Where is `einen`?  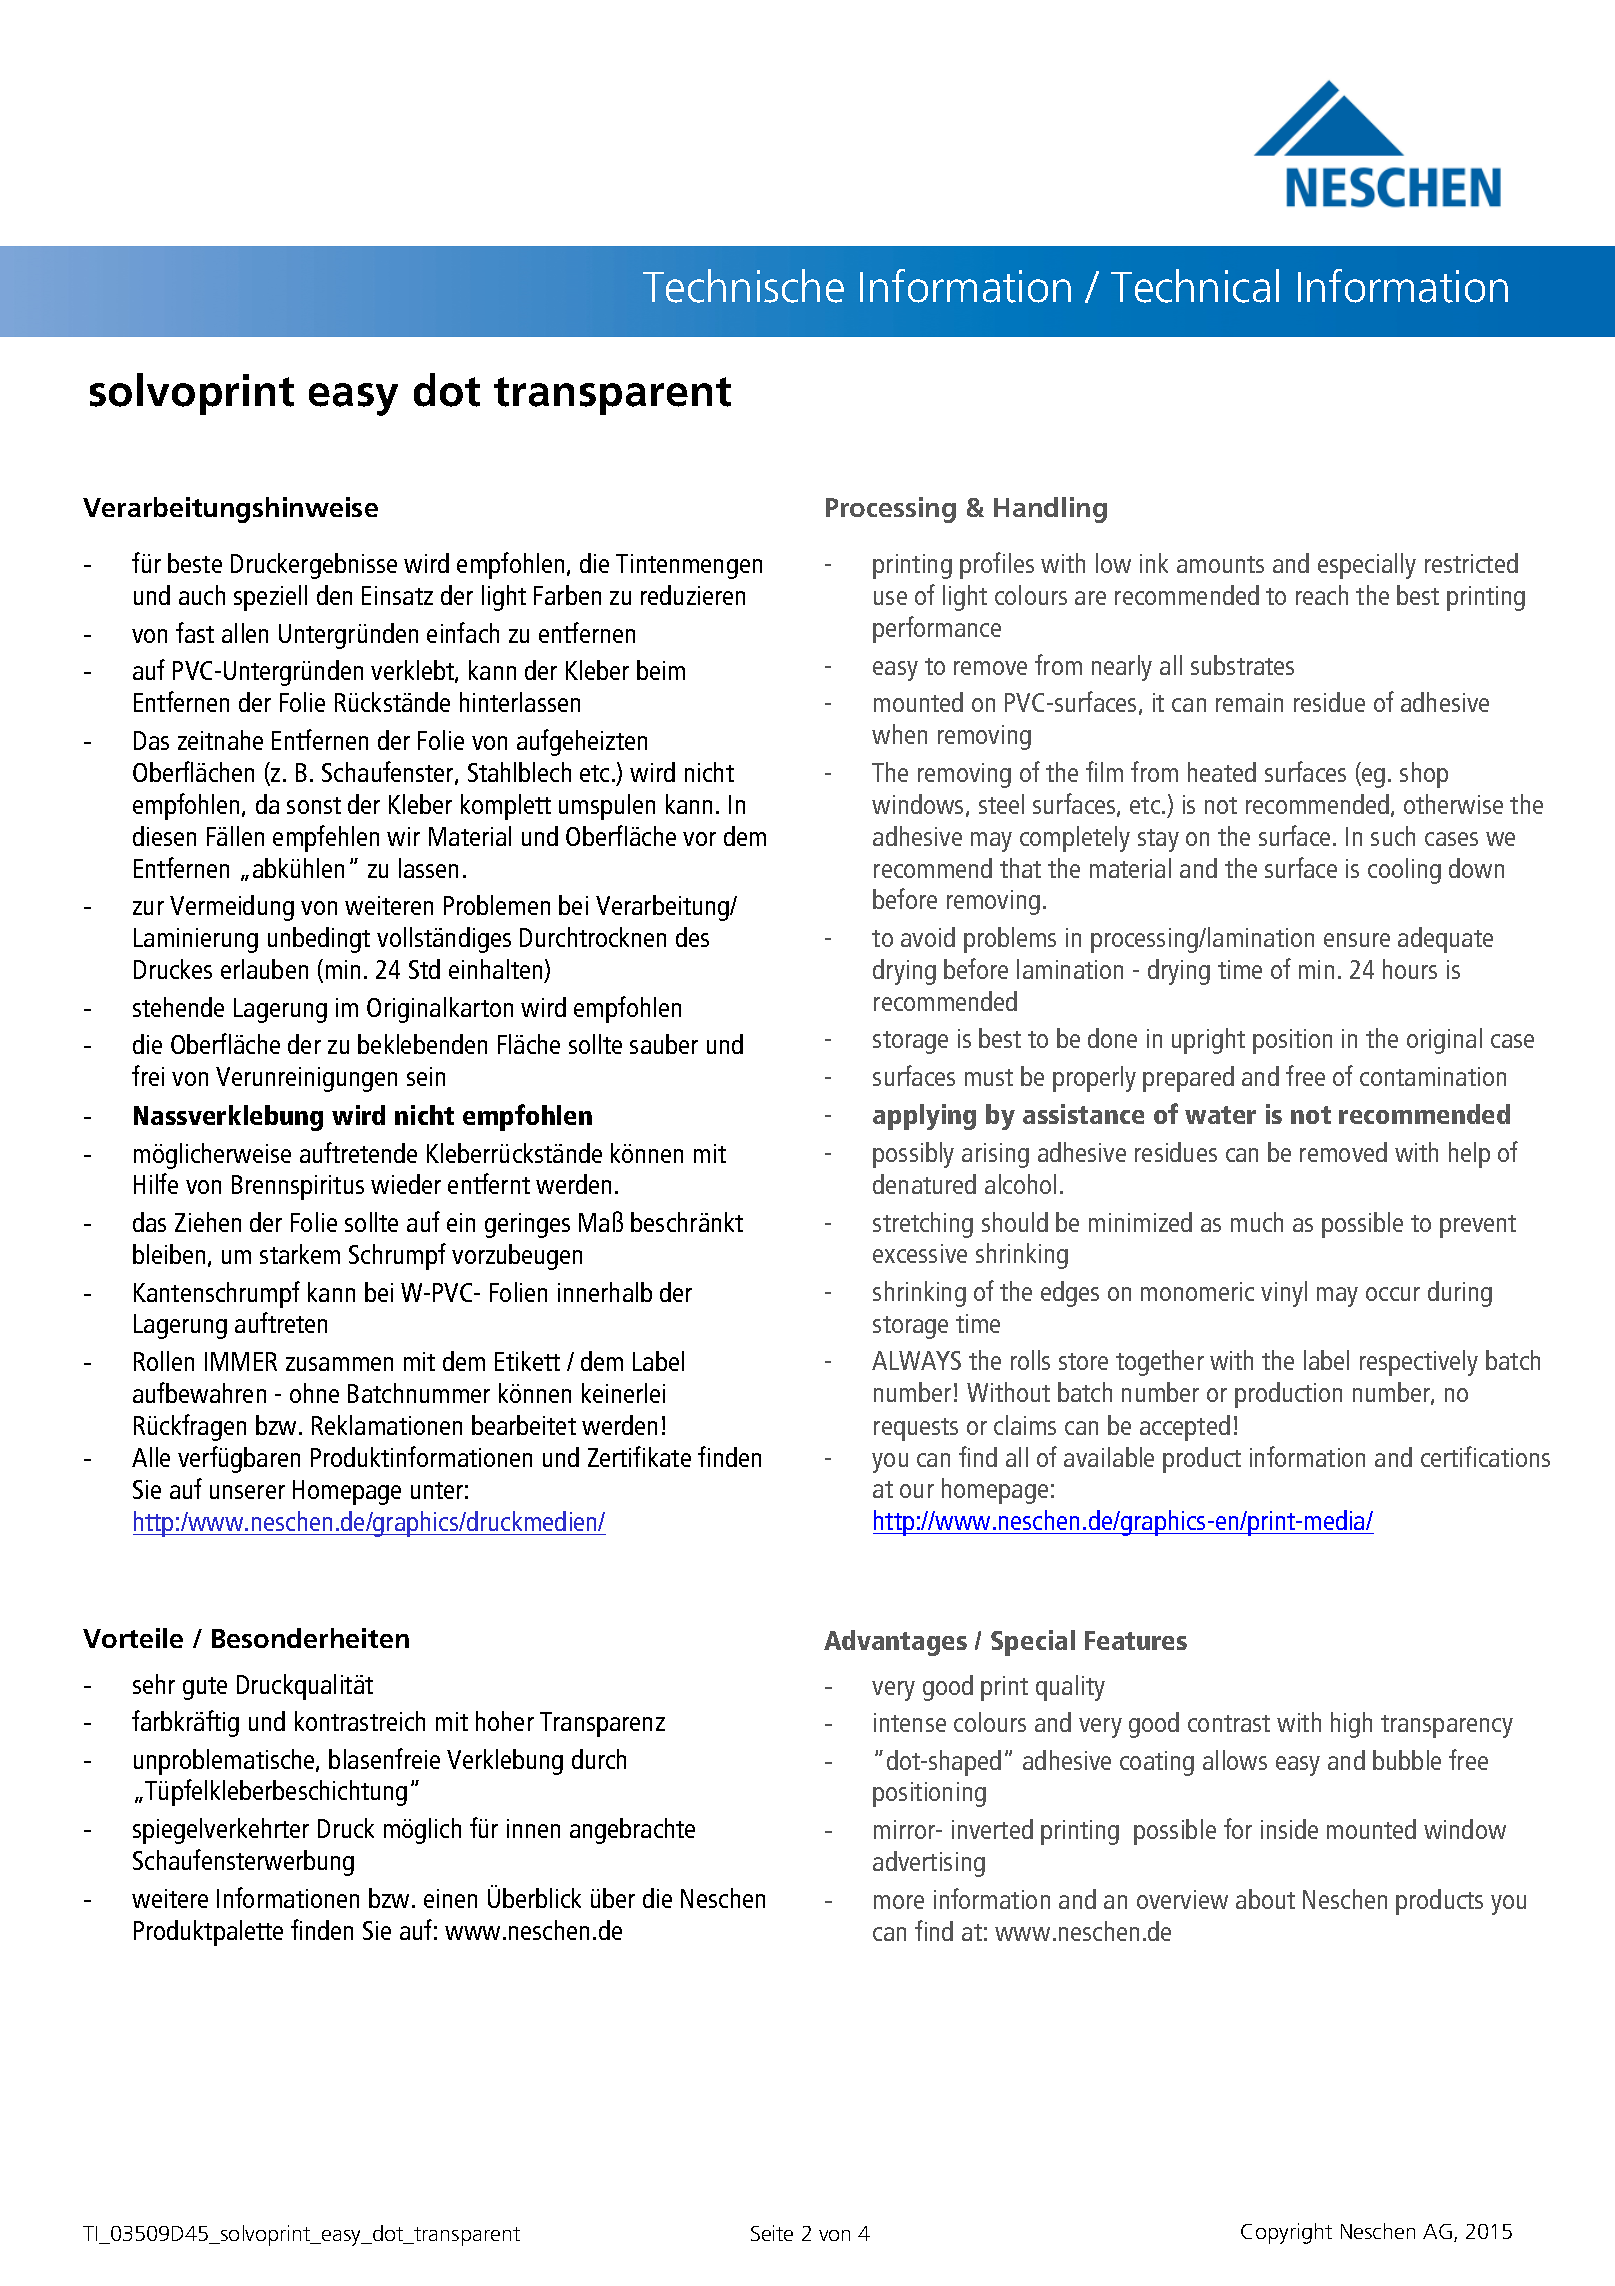 einen is located at coordinates (450, 1898).
